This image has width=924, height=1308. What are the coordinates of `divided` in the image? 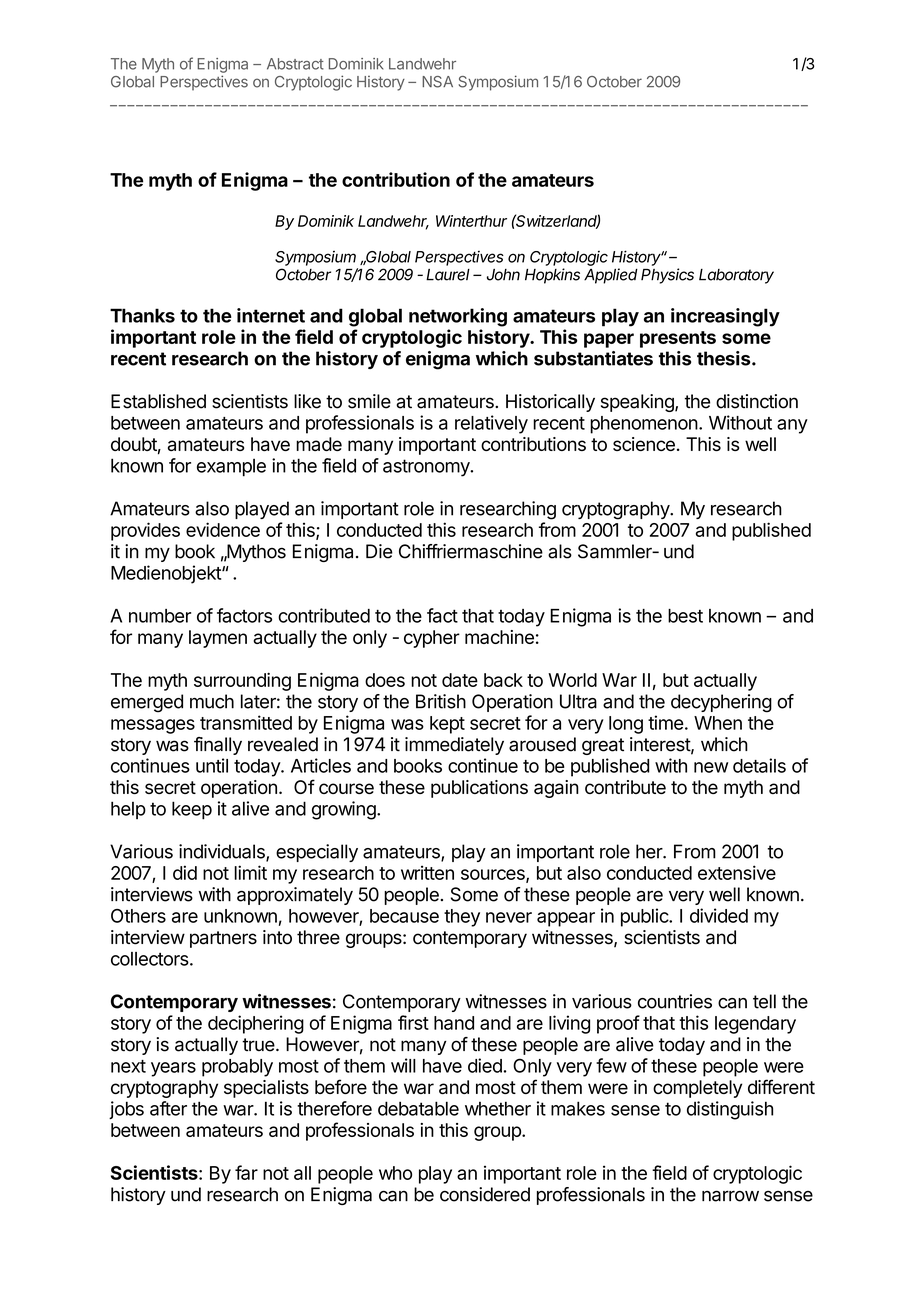 It's located at (719, 915).
